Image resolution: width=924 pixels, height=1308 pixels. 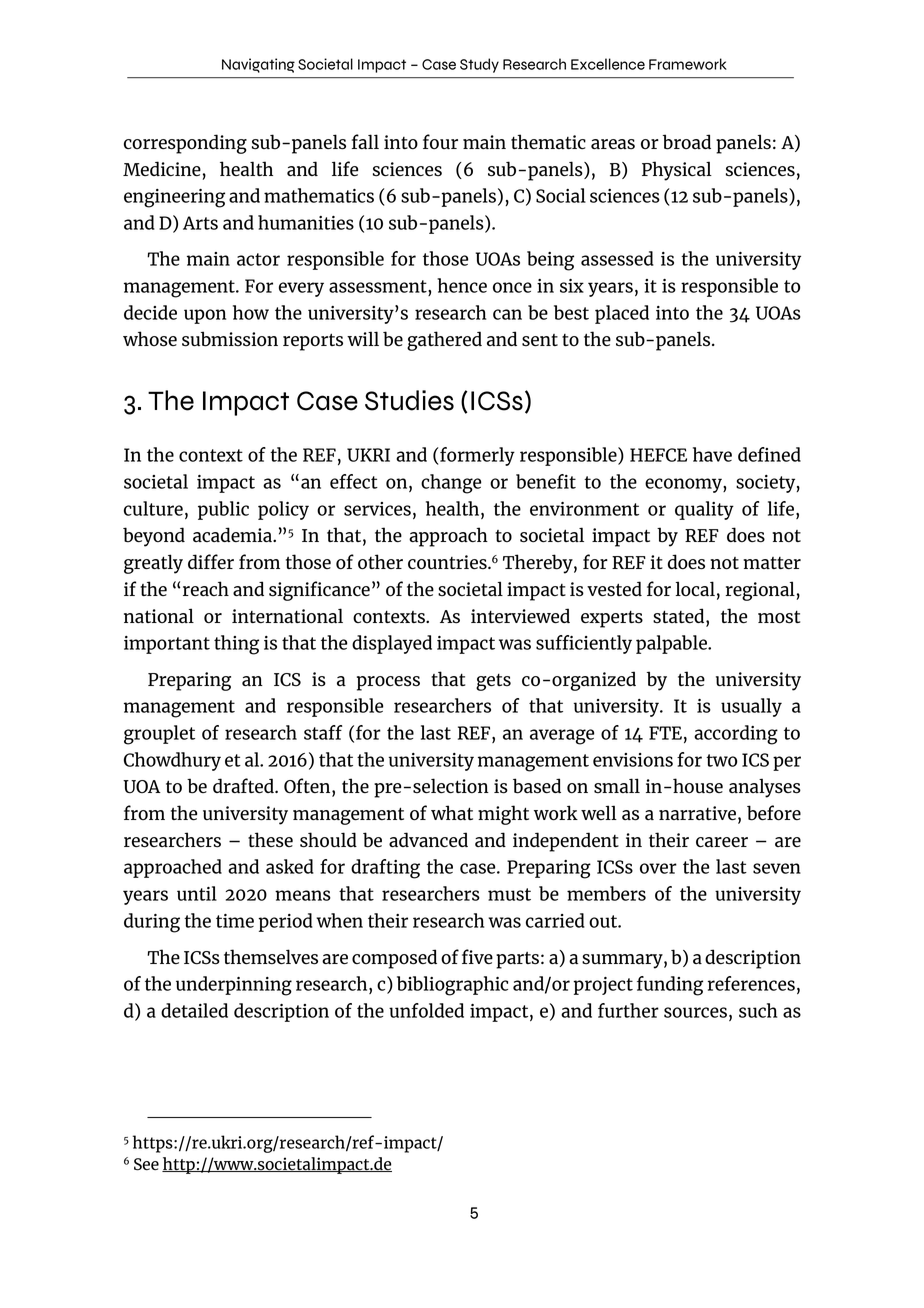 What do you see at coordinates (206, 588) in the image?
I see `reach` at bounding box center [206, 588].
